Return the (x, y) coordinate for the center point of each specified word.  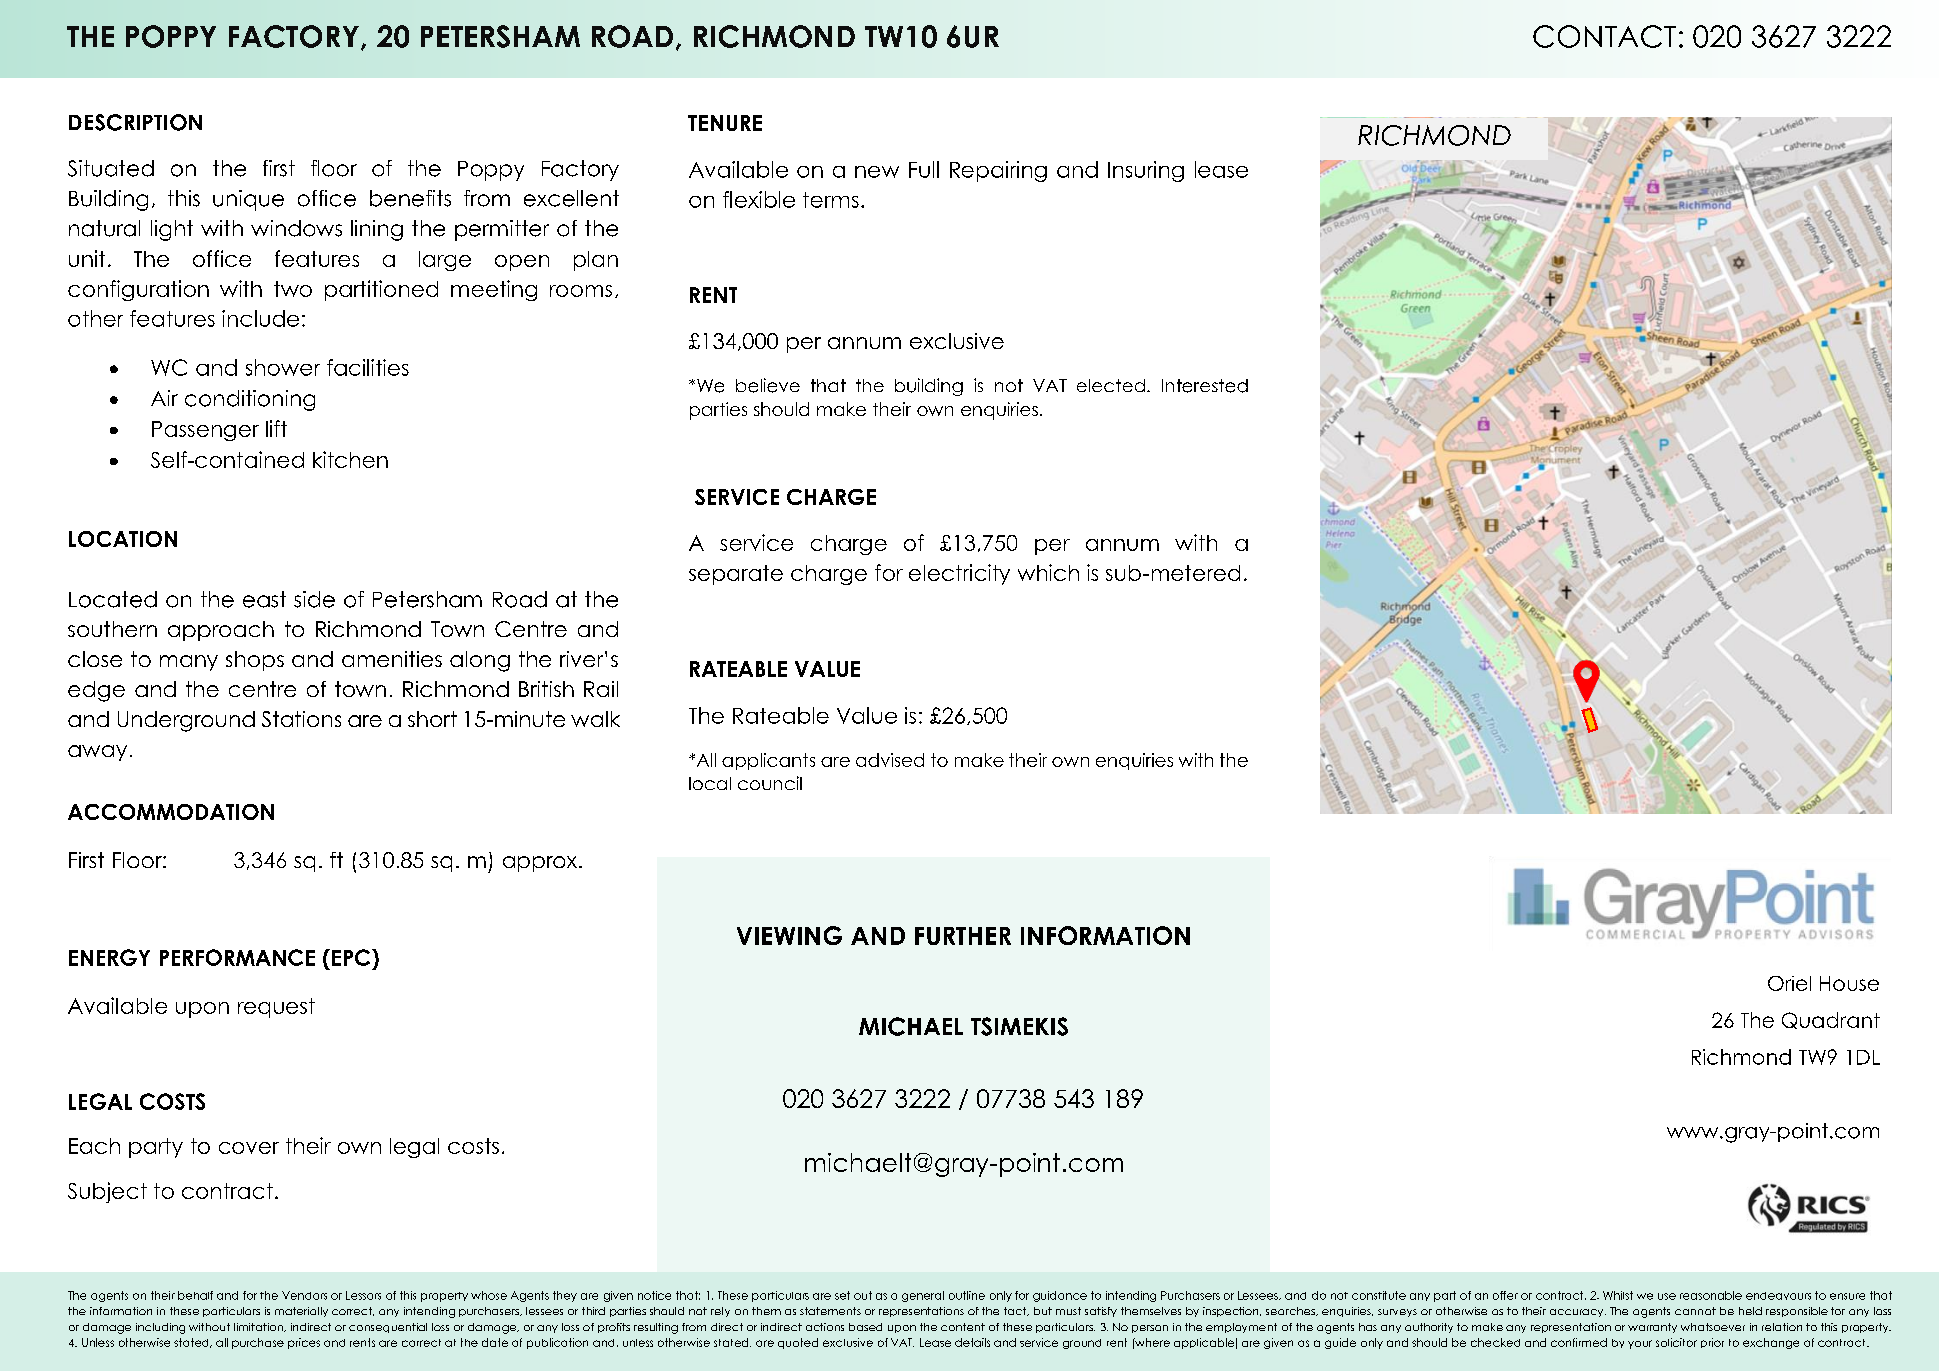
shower (283, 367)
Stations (301, 719)
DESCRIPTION (135, 122)
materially (301, 1312)
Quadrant (1831, 1020)
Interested (1205, 386)
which (1048, 572)
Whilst (1618, 1295)
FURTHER (963, 936)
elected (1111, 385)
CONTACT (1604, 36)
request (276, 1008)
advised (890, 760)
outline (967, 1295)
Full (924, 169)
